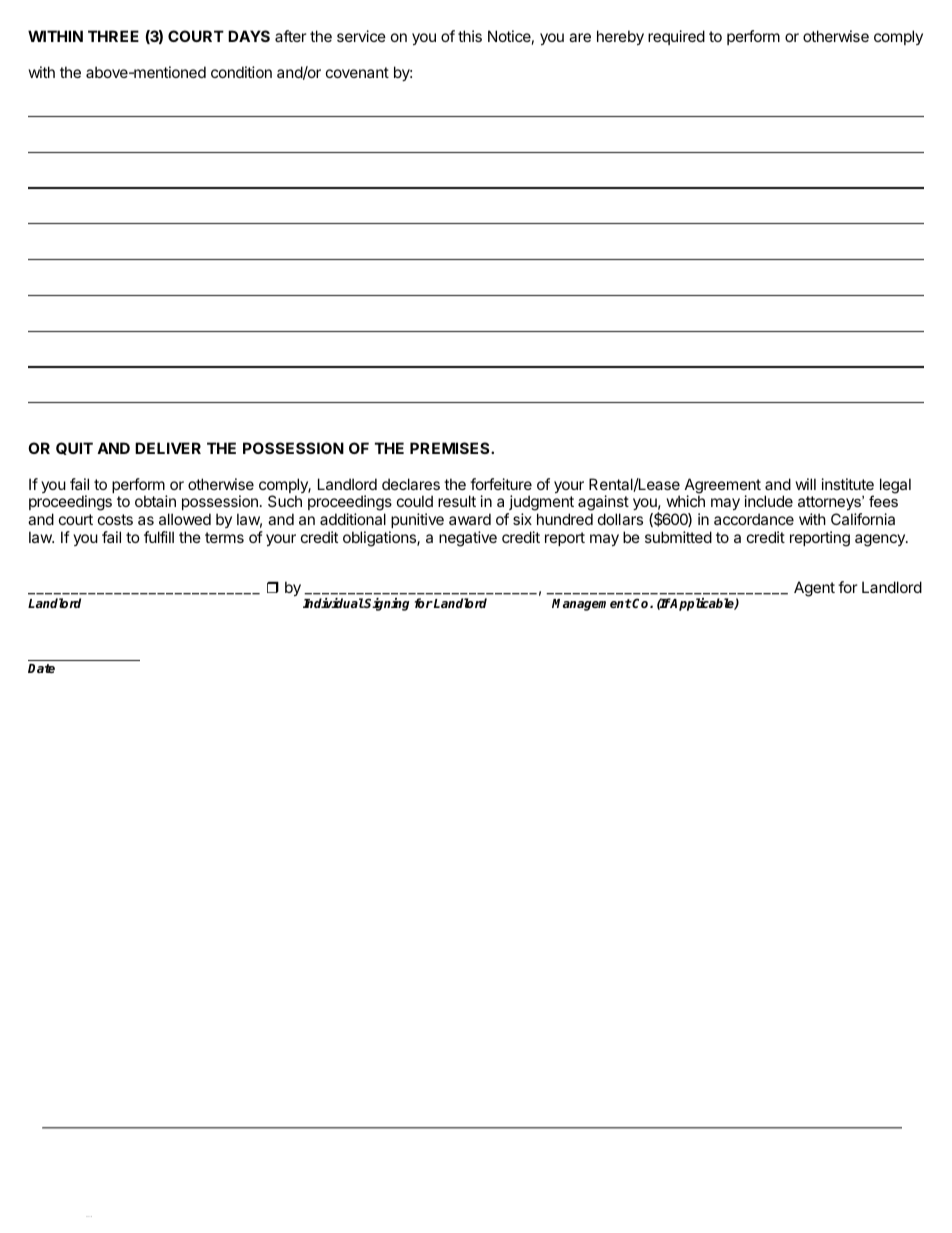 This screenshot has width=952, height=1233. Describe the element at coordinates (814, 589) in the screenshot. I see `Agent` at that location.
